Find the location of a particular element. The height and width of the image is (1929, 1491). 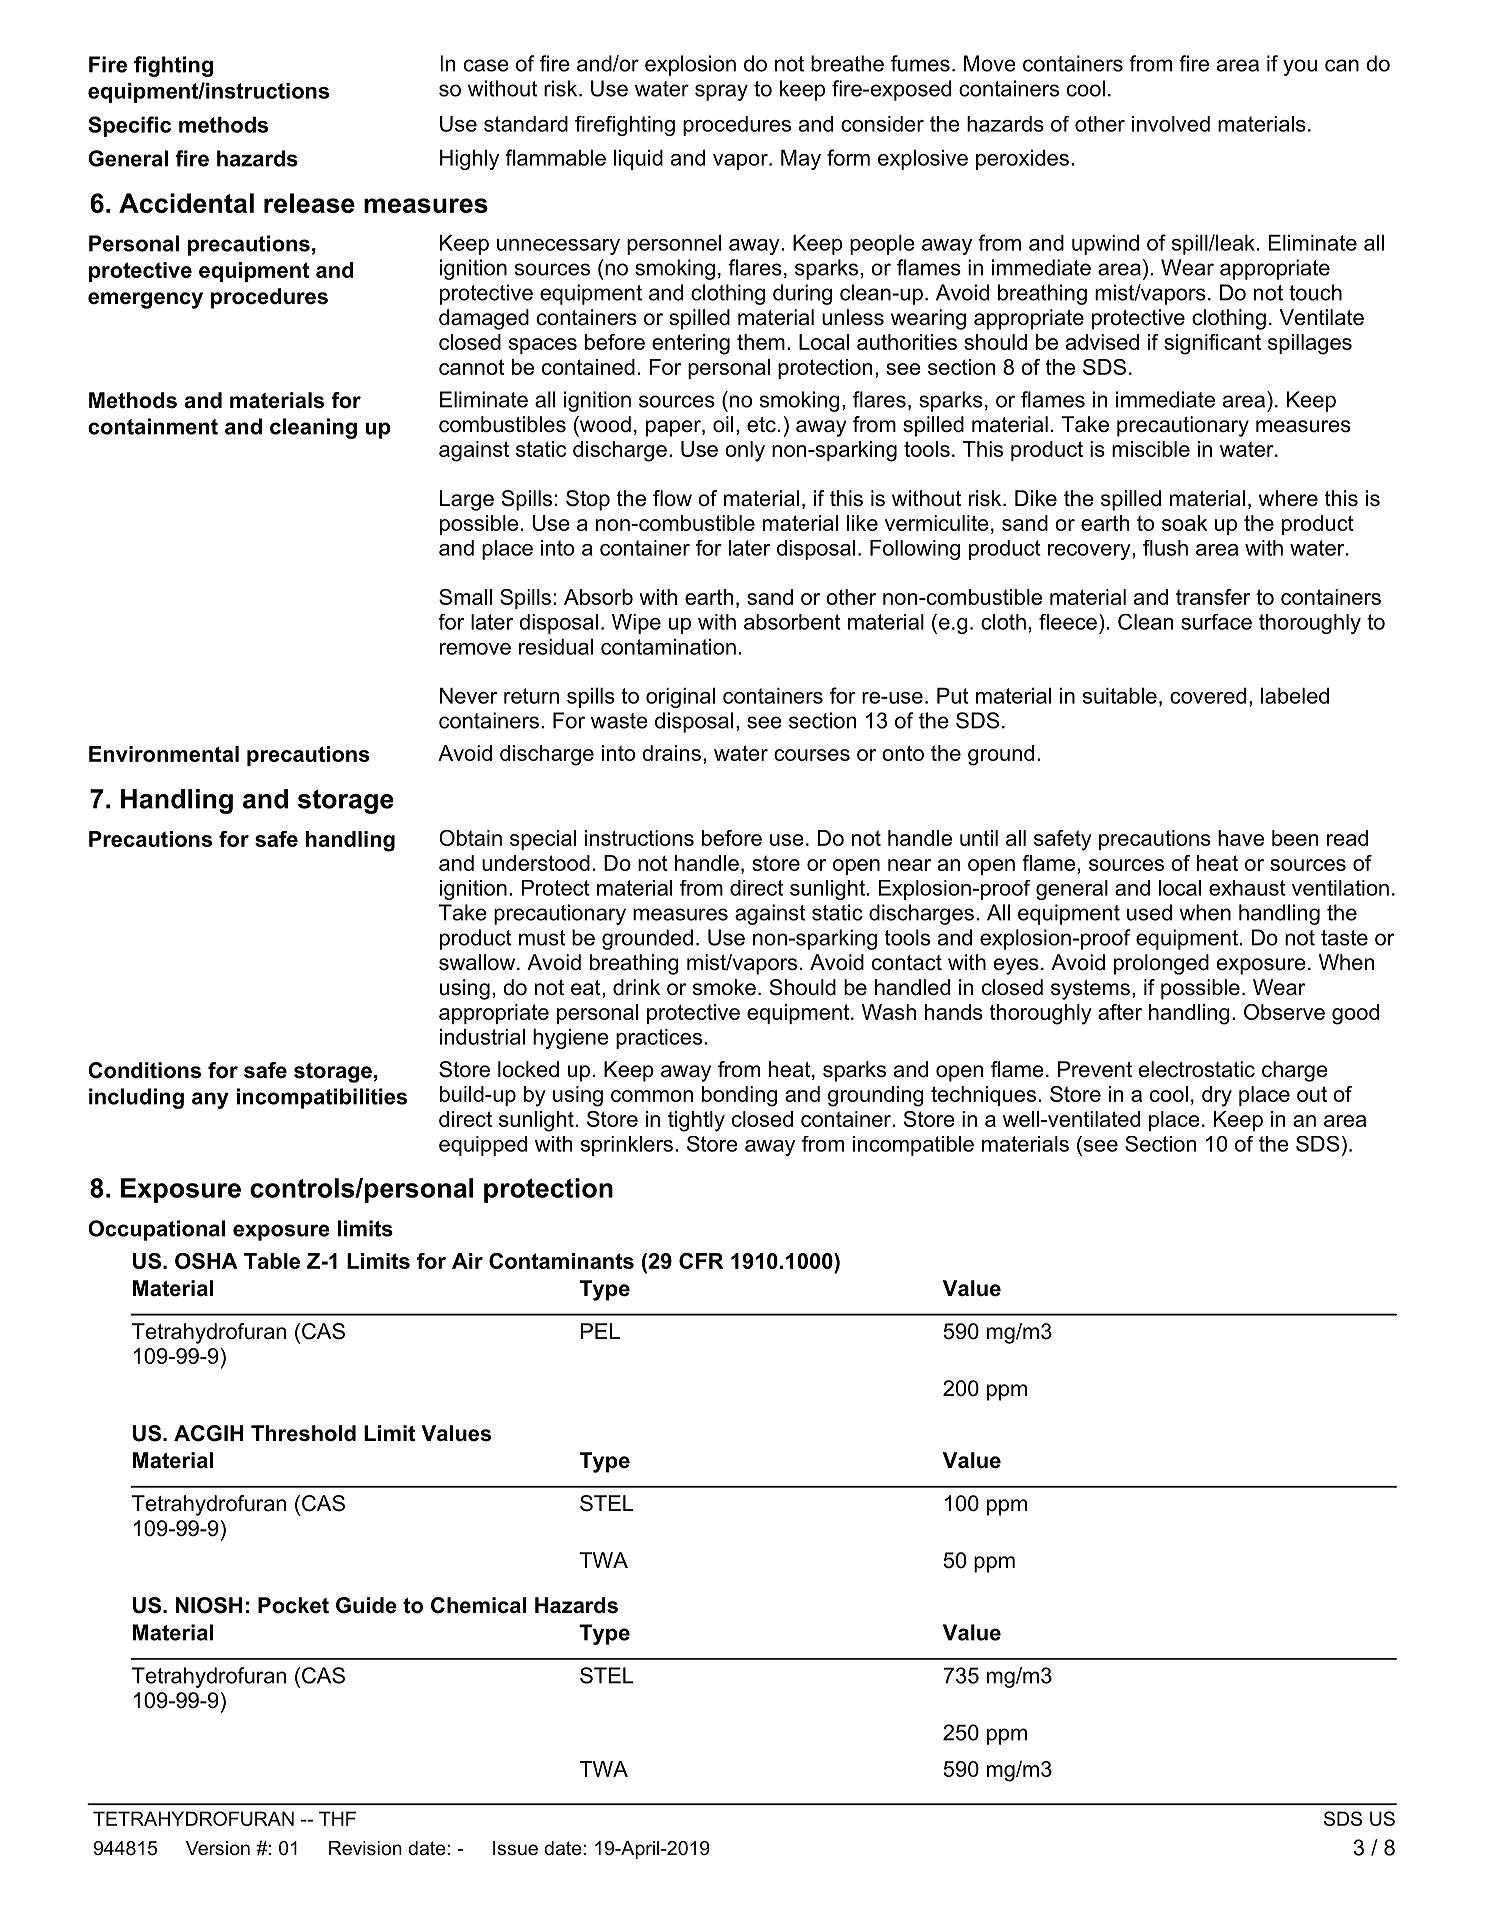

smoke is located at coordinates (724, 987).
